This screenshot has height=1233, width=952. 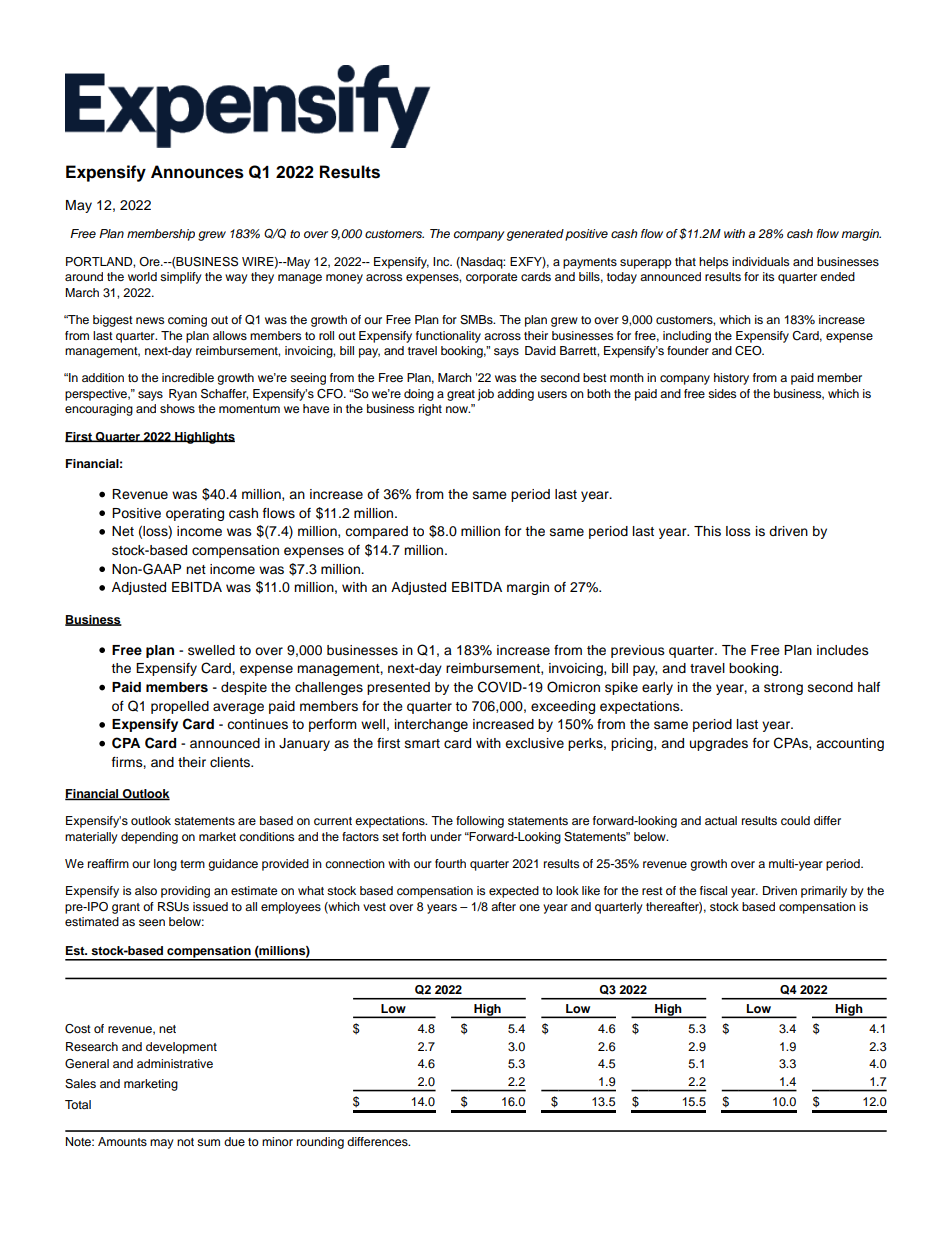 I want to click on operating, so click(x=195, y=514).
